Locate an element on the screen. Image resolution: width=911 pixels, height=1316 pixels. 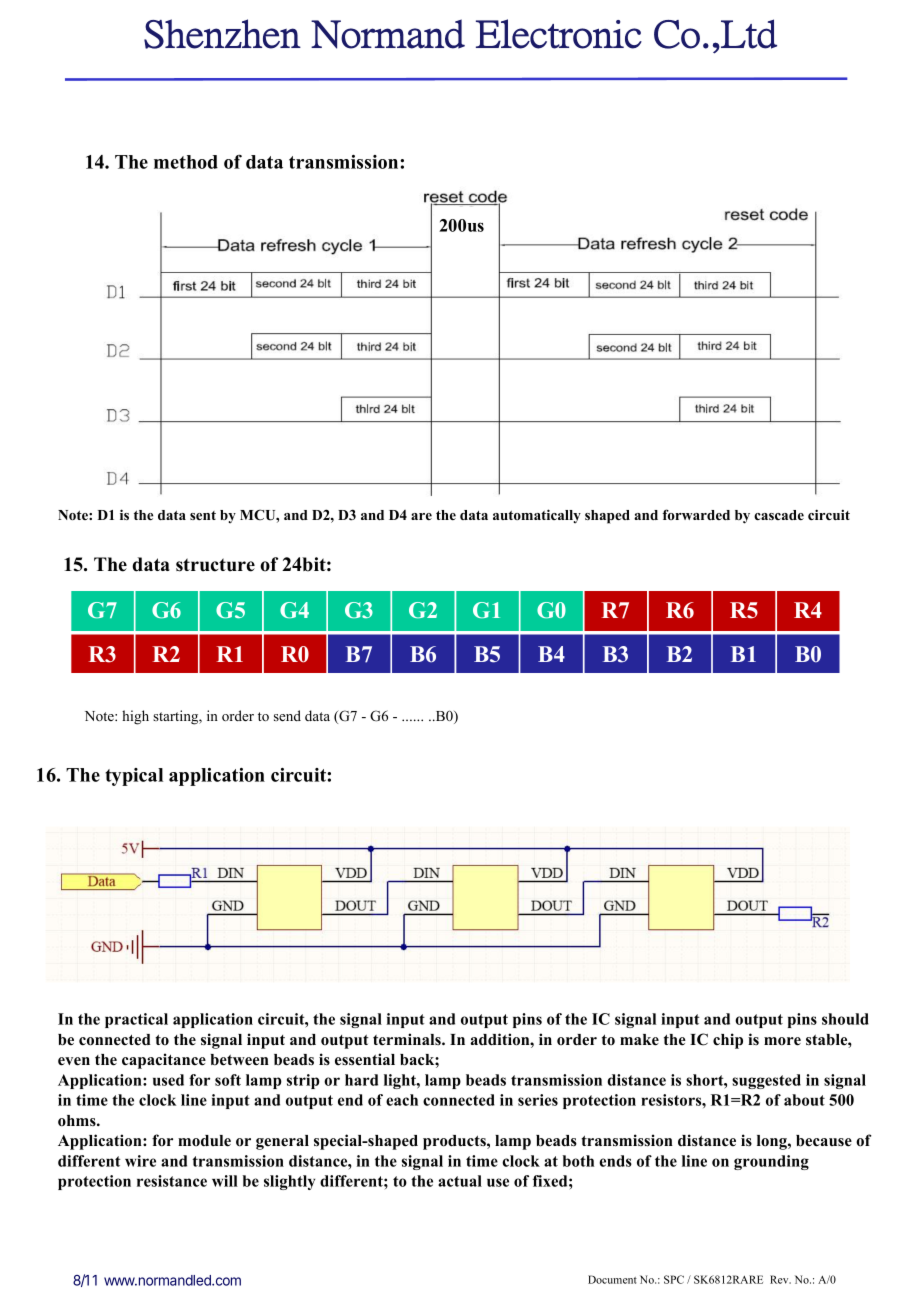
automatically is located at coordinates (537, 516).
